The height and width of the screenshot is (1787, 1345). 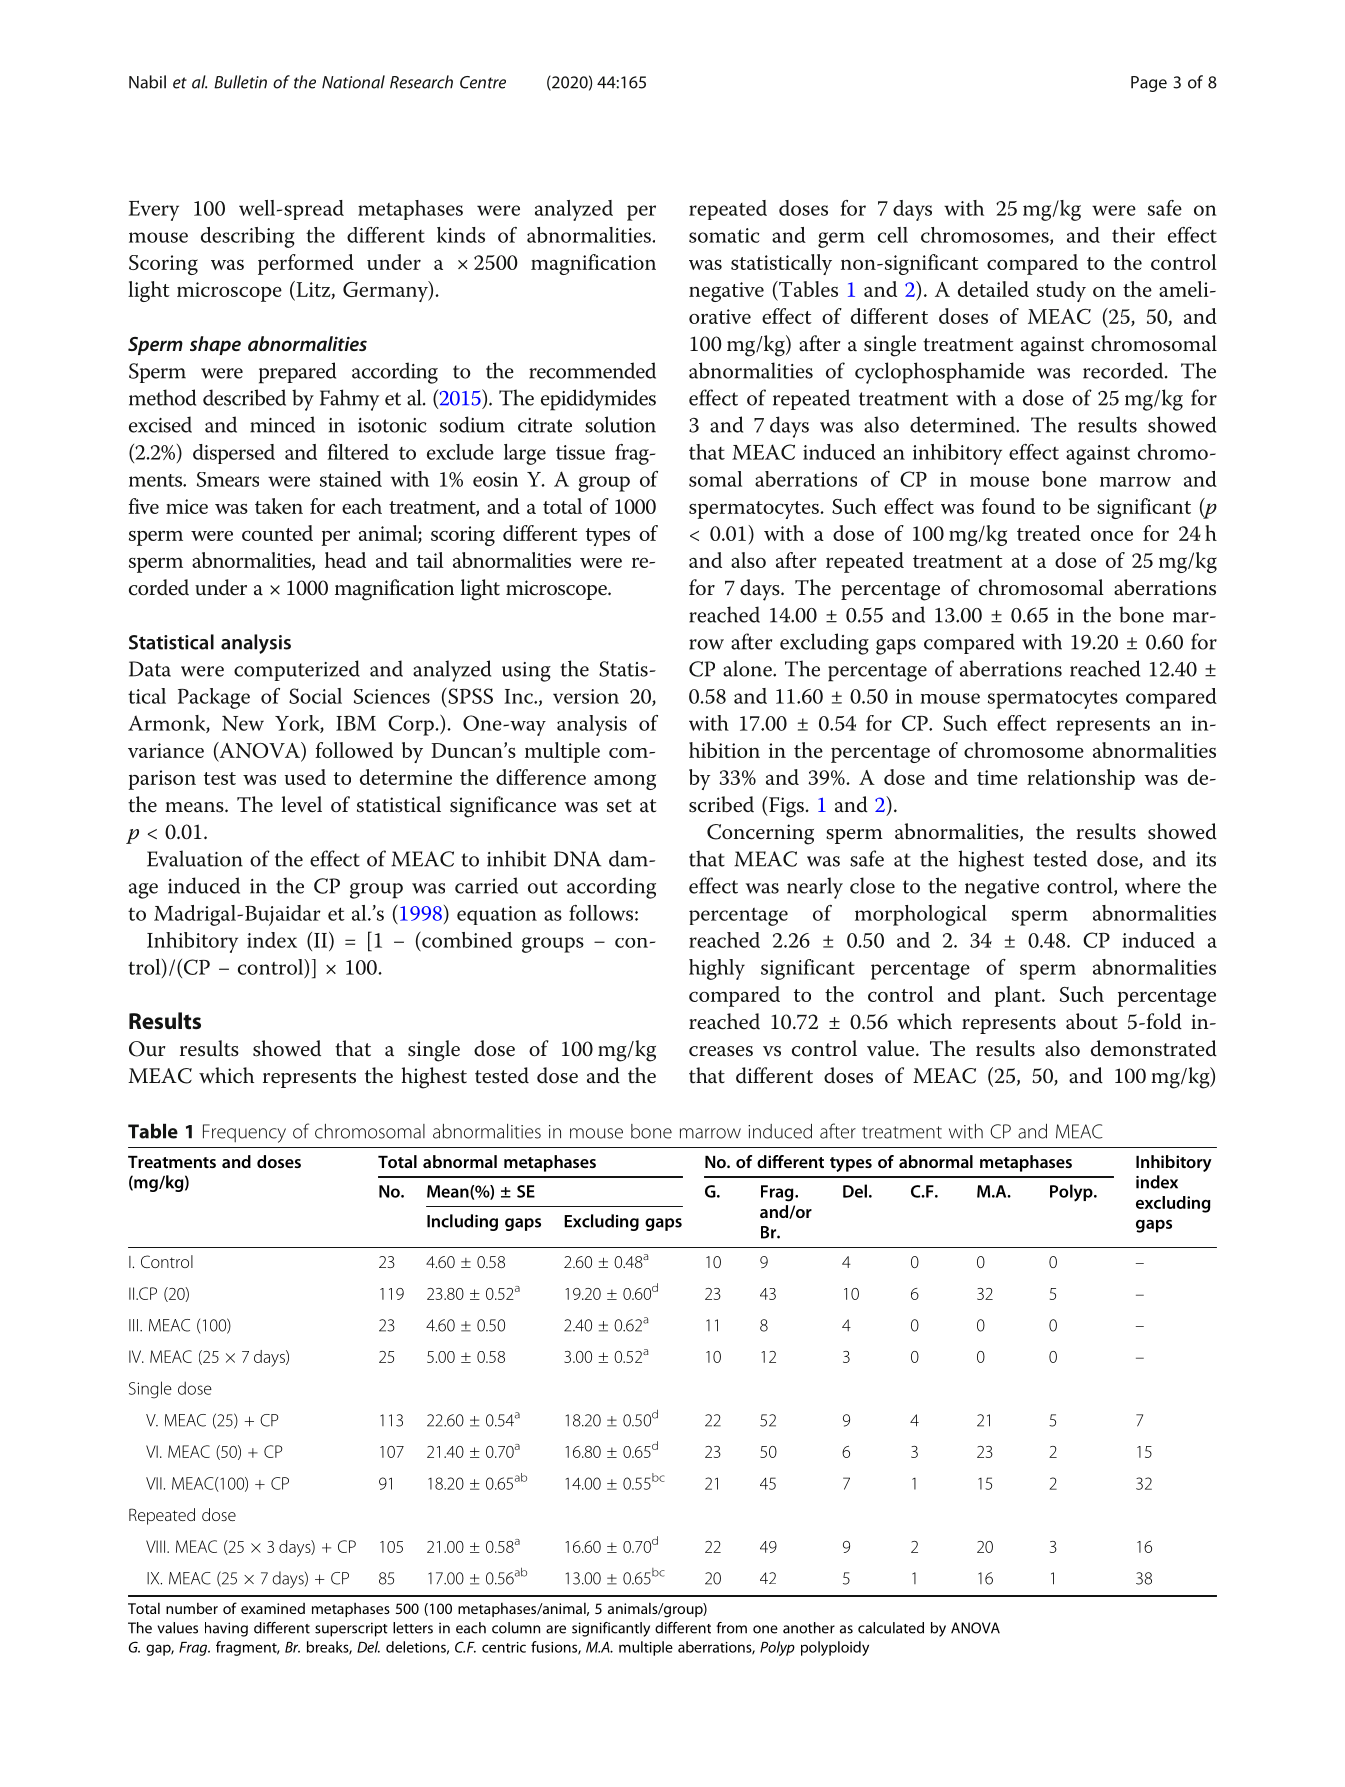 What do you see at coordinates (1154, 1048) in the screenshot?
I see `demonstrated` at bounding box center [1154, 1048].
